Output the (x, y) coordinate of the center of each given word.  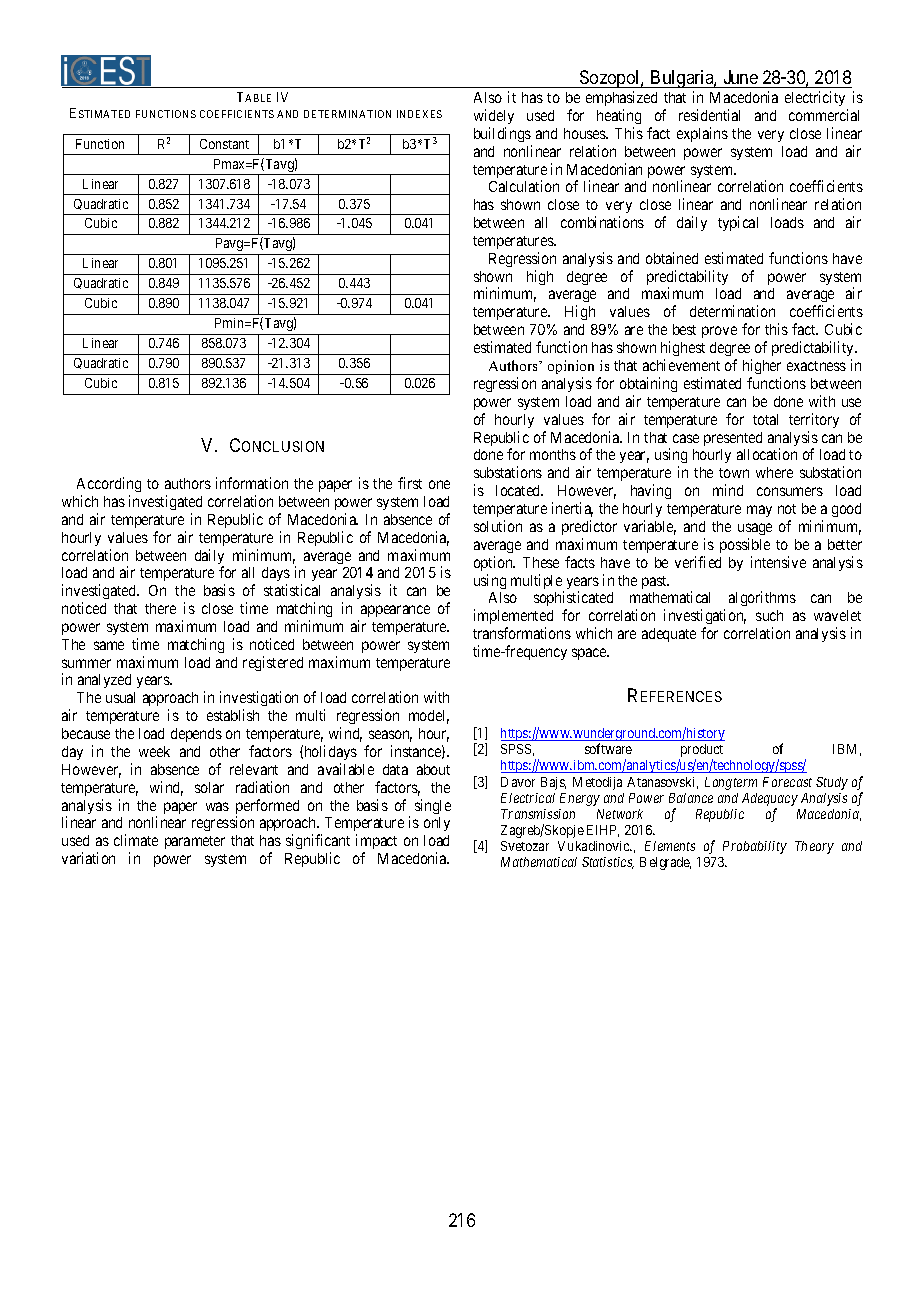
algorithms (762, 598)
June (741, 77)
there (160, 608)
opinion (571, 367)
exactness (816, 366)
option (494, 563)
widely (494, 116)
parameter (195, 842)
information (252, 483)
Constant (224, 144)
